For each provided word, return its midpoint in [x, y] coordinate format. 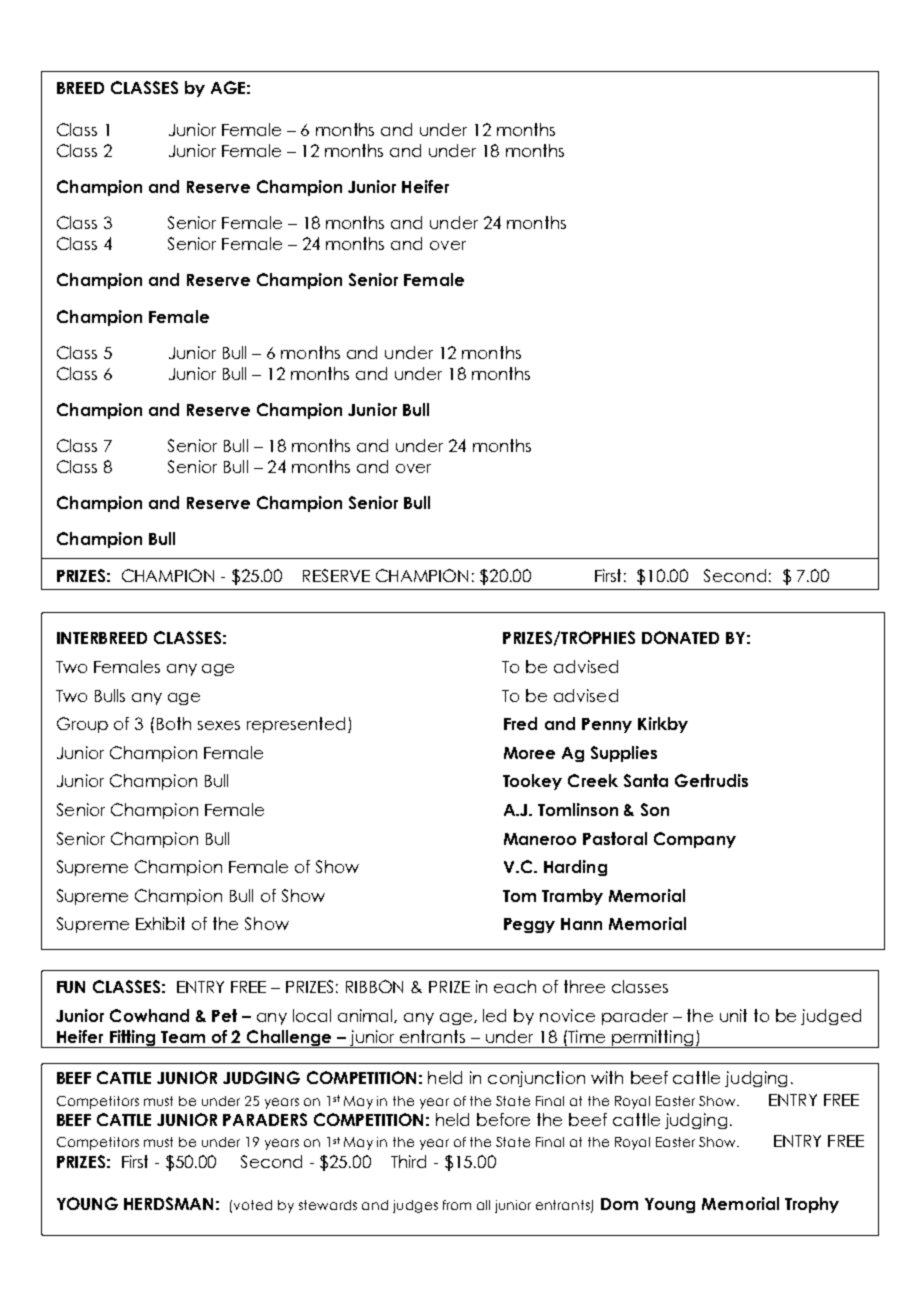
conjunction [536, 1079]
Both [174, 723]
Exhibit [160, 923]
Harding [575, 868]
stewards [328, 1205]
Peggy [529, 925]
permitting [652, 1039]
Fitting [133, 1039]
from [457, 1205]
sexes [219, 725]
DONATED [680, 637]
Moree [529, 753]
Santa [646, 780]
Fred [520, 723]
